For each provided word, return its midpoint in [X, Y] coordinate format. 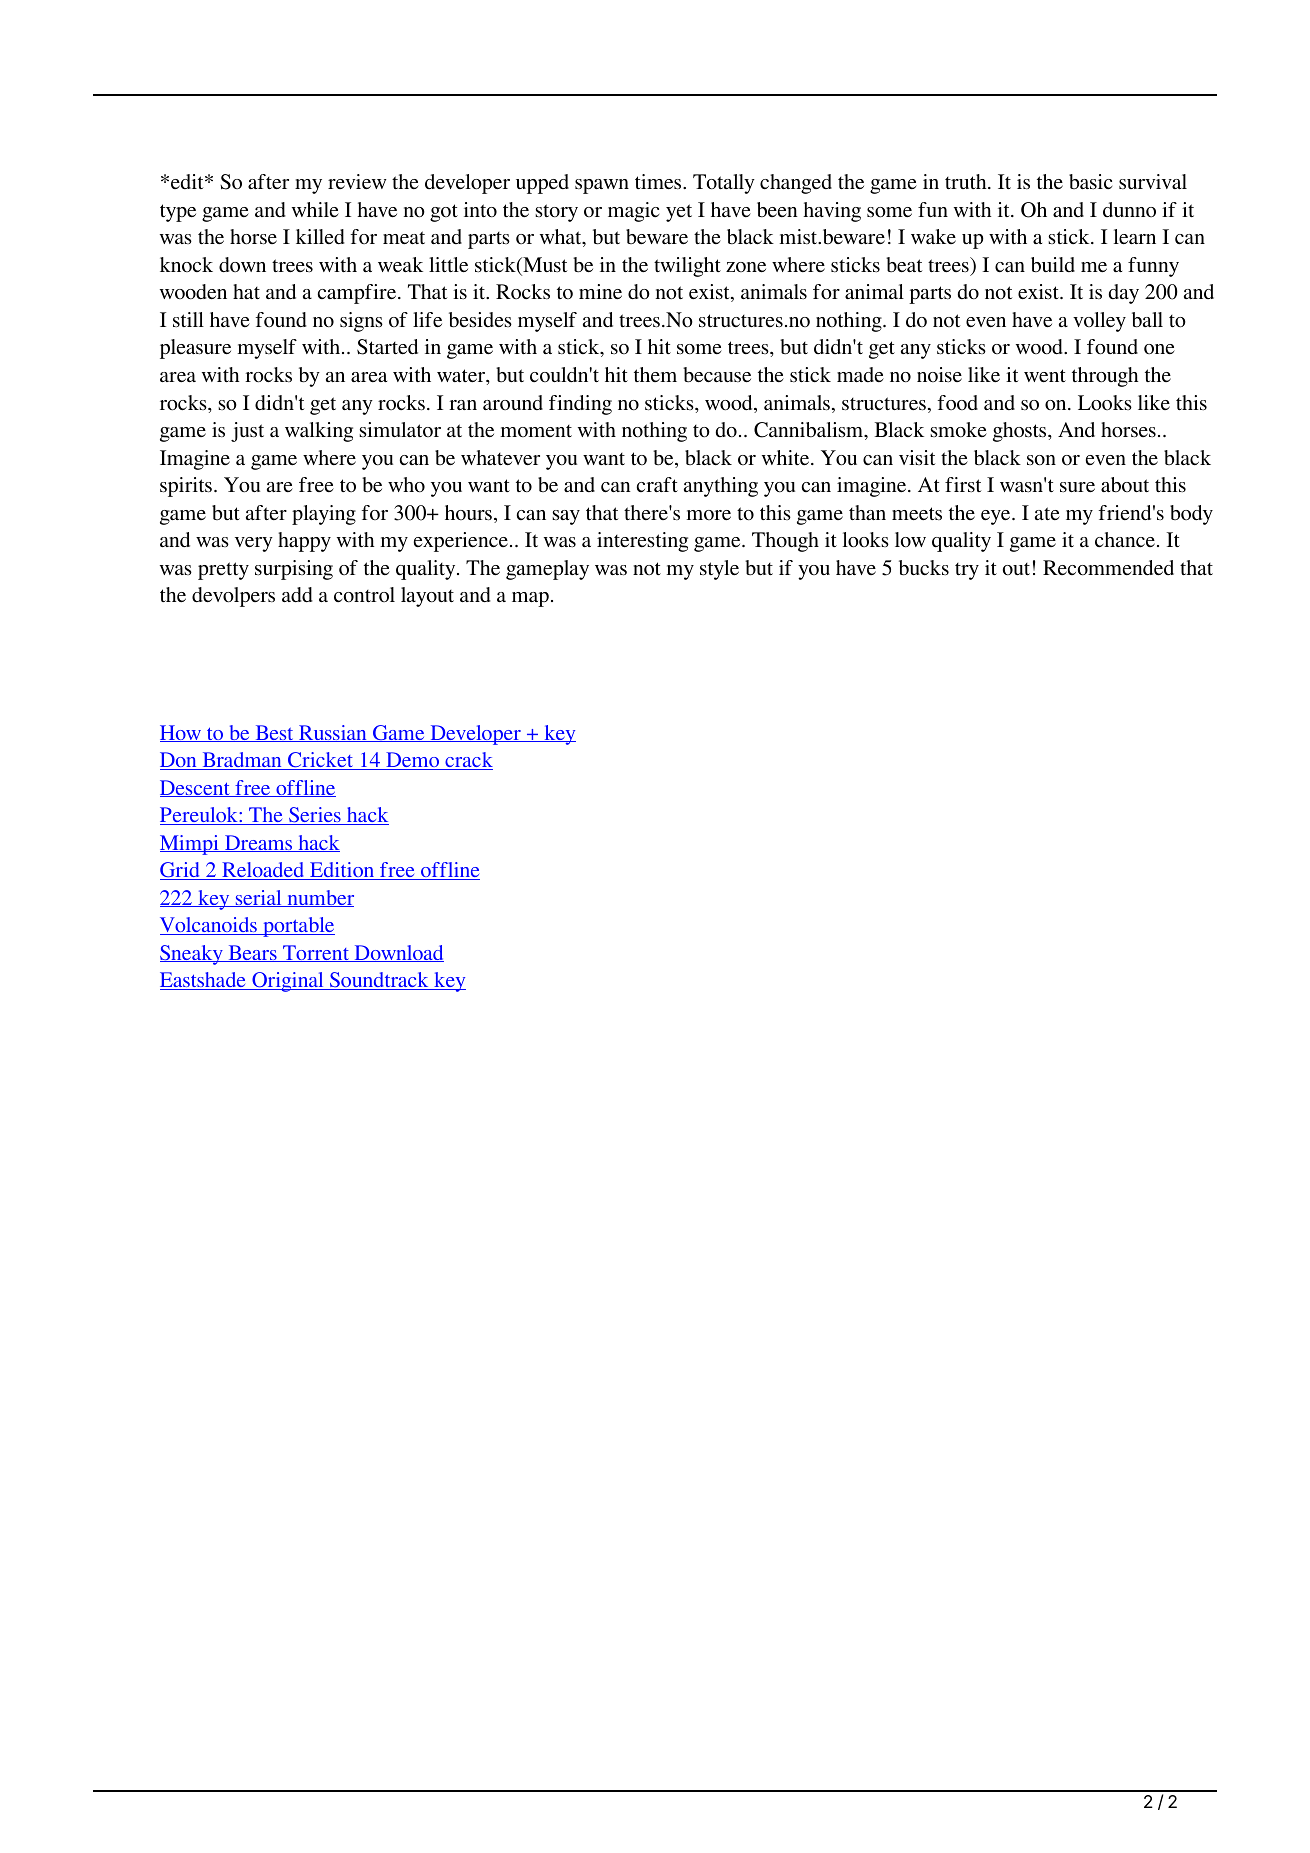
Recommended [1108, 568]
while [315, 209]
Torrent [316, 953]
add [297, 595]
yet [679, 213]
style [719, 570]
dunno [1129, 209]
